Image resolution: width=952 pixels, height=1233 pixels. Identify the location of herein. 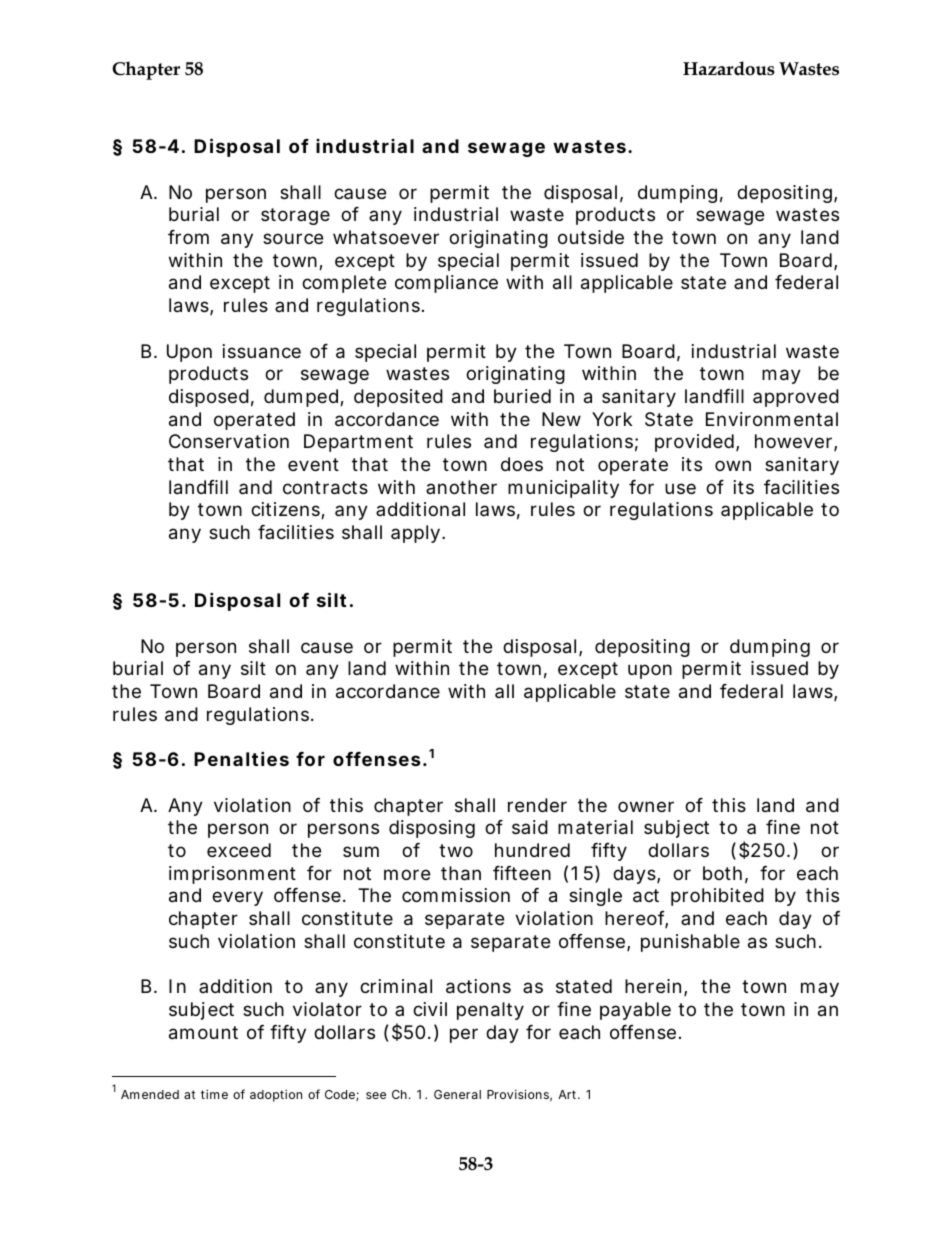
(656, 987).
